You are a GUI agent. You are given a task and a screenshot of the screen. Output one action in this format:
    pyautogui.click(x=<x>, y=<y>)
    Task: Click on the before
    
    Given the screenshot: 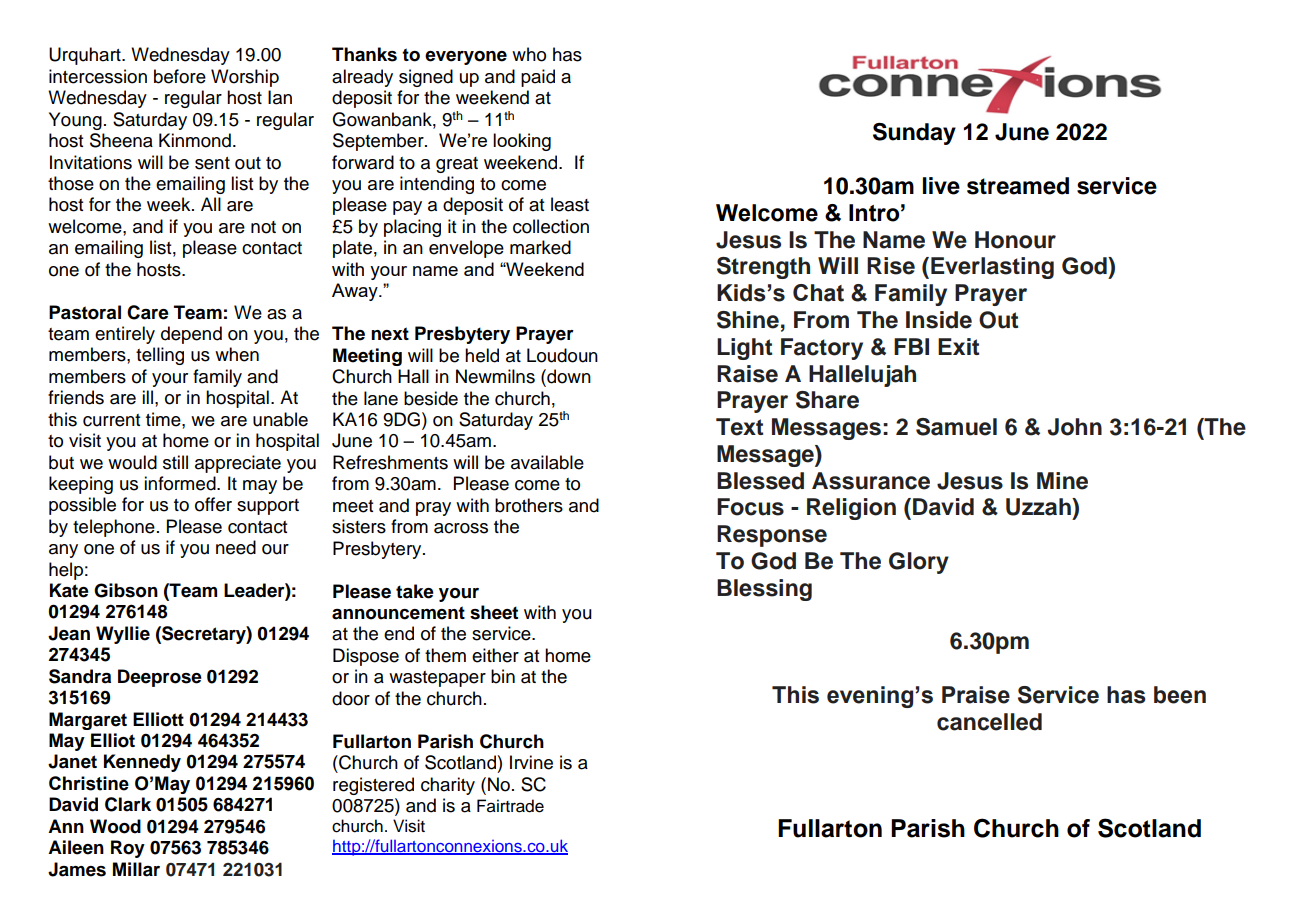 What is the action you would take?
    pyautogui.click(x=180, y=76)
